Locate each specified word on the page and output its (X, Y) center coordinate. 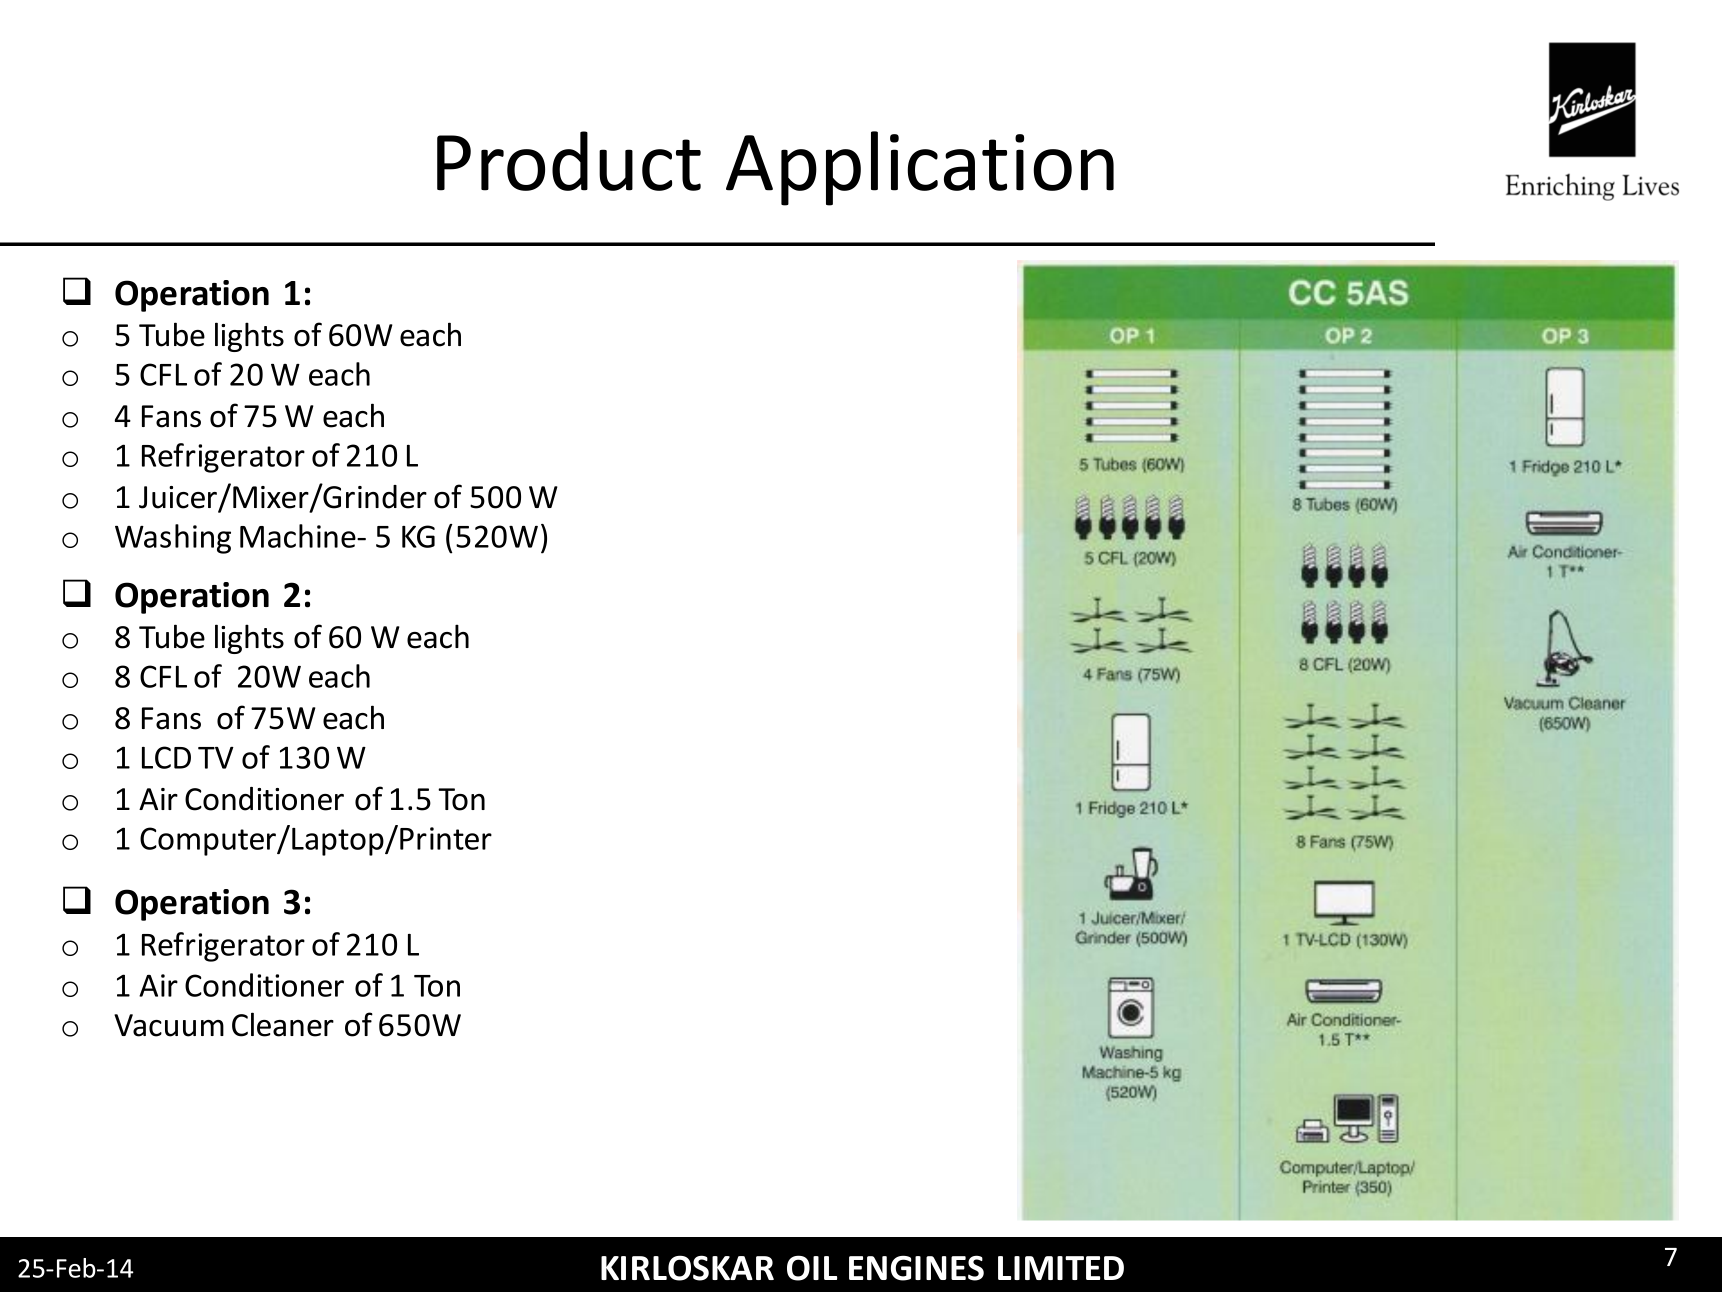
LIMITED (1061, 1268)
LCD (166, 757)
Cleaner (283, 1024)
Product (569, 161)
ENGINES (916, 1268)
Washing (173, 539)
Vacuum (169, 1025)
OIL (812, 1268)
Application (920, 168)
